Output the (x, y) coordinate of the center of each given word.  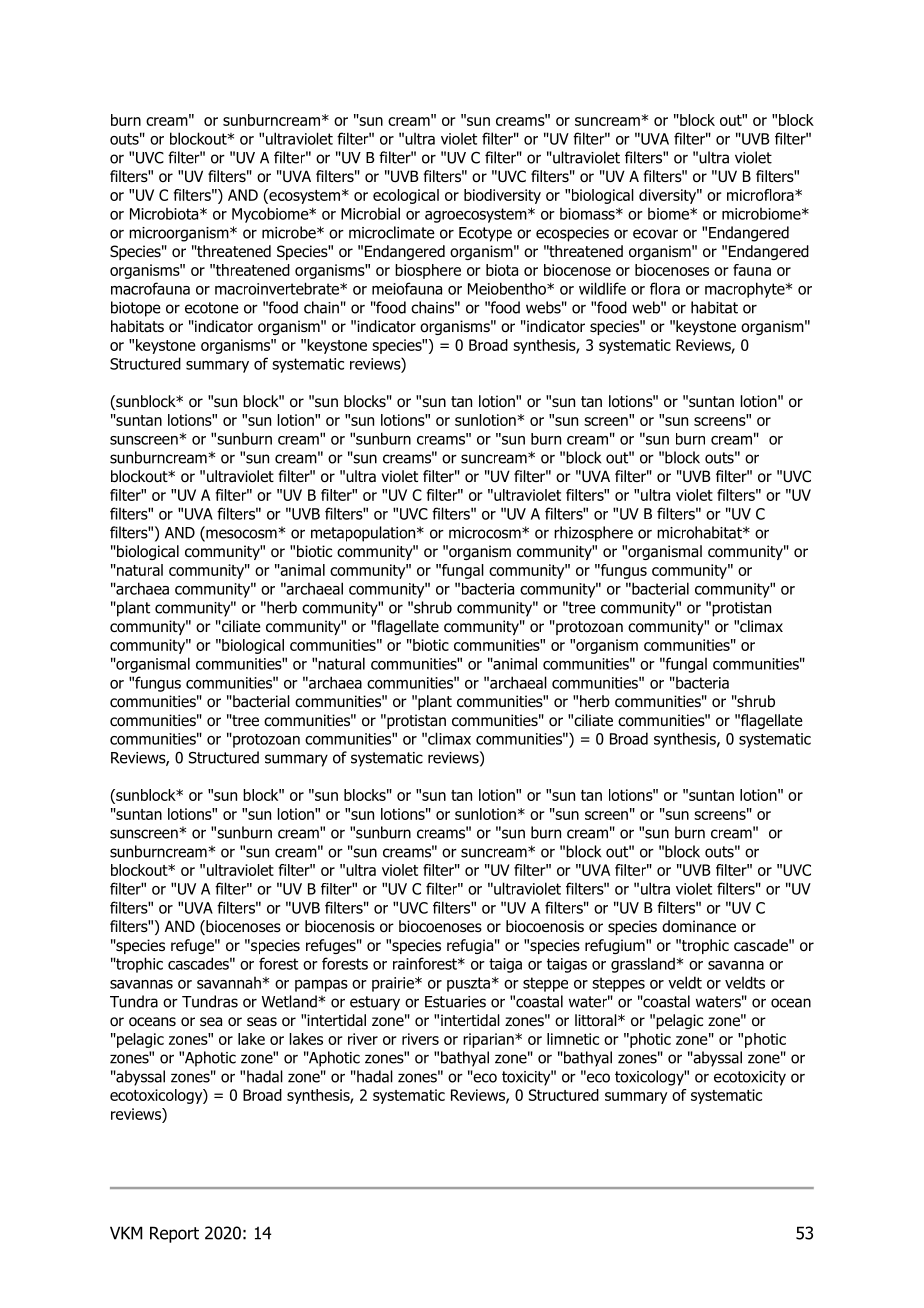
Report (174, 1234)
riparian (489, 1040)
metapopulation (364, 534)
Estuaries (455, 1002)
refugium (616, 946)
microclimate (392, 232)
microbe (290, 232)
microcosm (486, 533)
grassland (643, 965)
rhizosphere (593, 534)
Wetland (289, 1001)
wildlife (602, 288)
